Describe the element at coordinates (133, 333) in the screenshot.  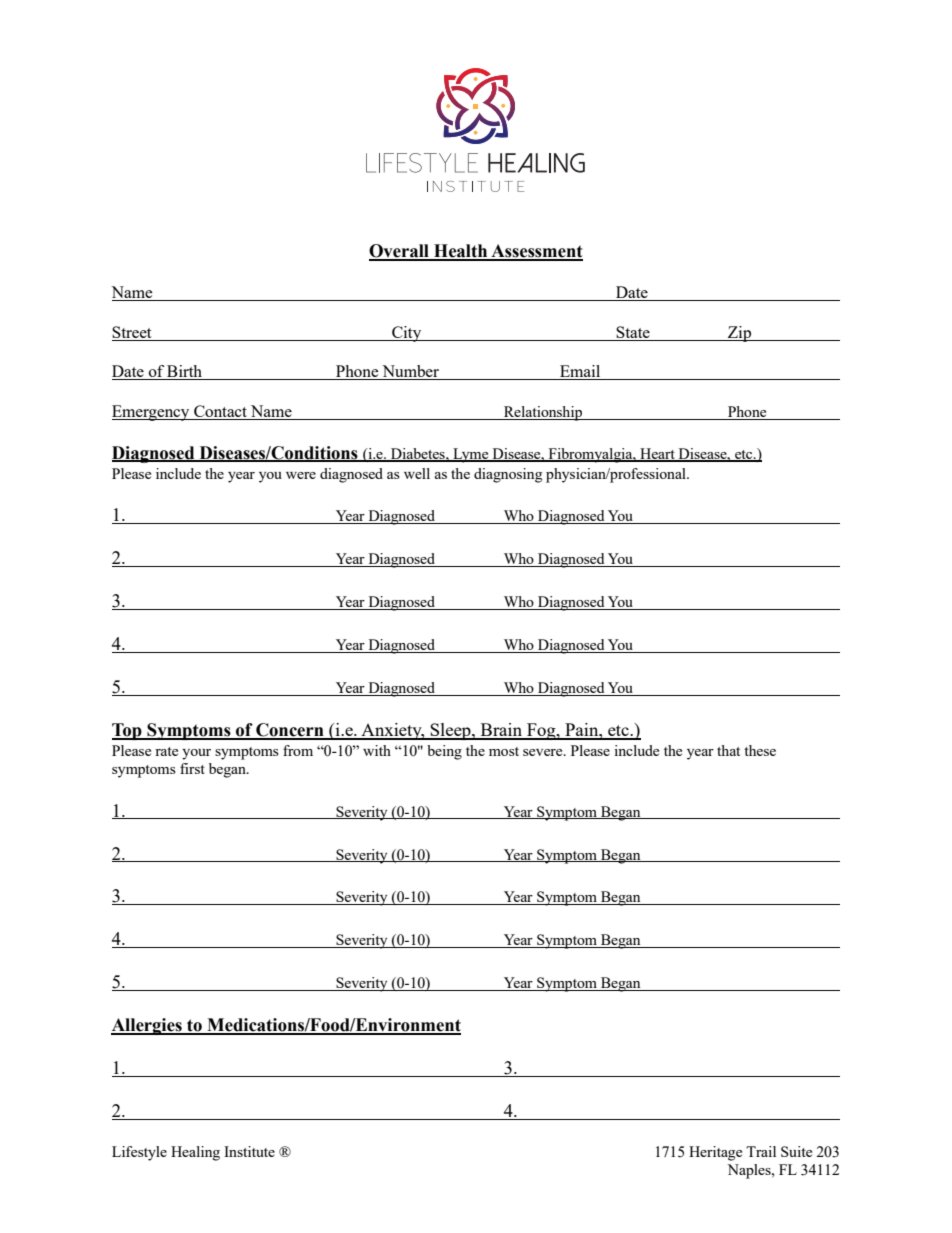
I see `Street` at that location.
